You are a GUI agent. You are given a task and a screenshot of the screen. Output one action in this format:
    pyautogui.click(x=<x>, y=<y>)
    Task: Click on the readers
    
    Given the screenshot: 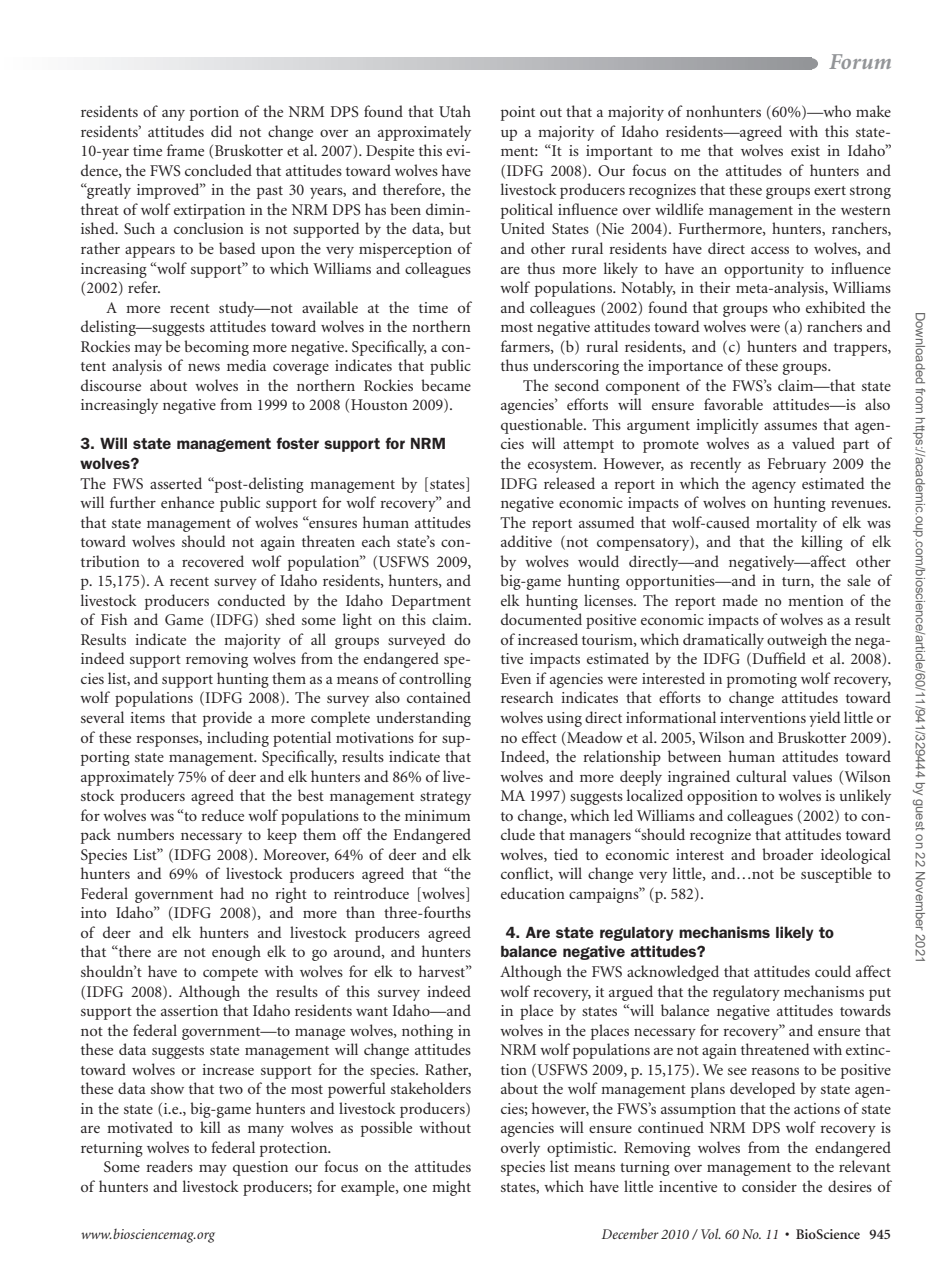 What is the action you would take?
    pyautogui.click(x=169, y=1166)
